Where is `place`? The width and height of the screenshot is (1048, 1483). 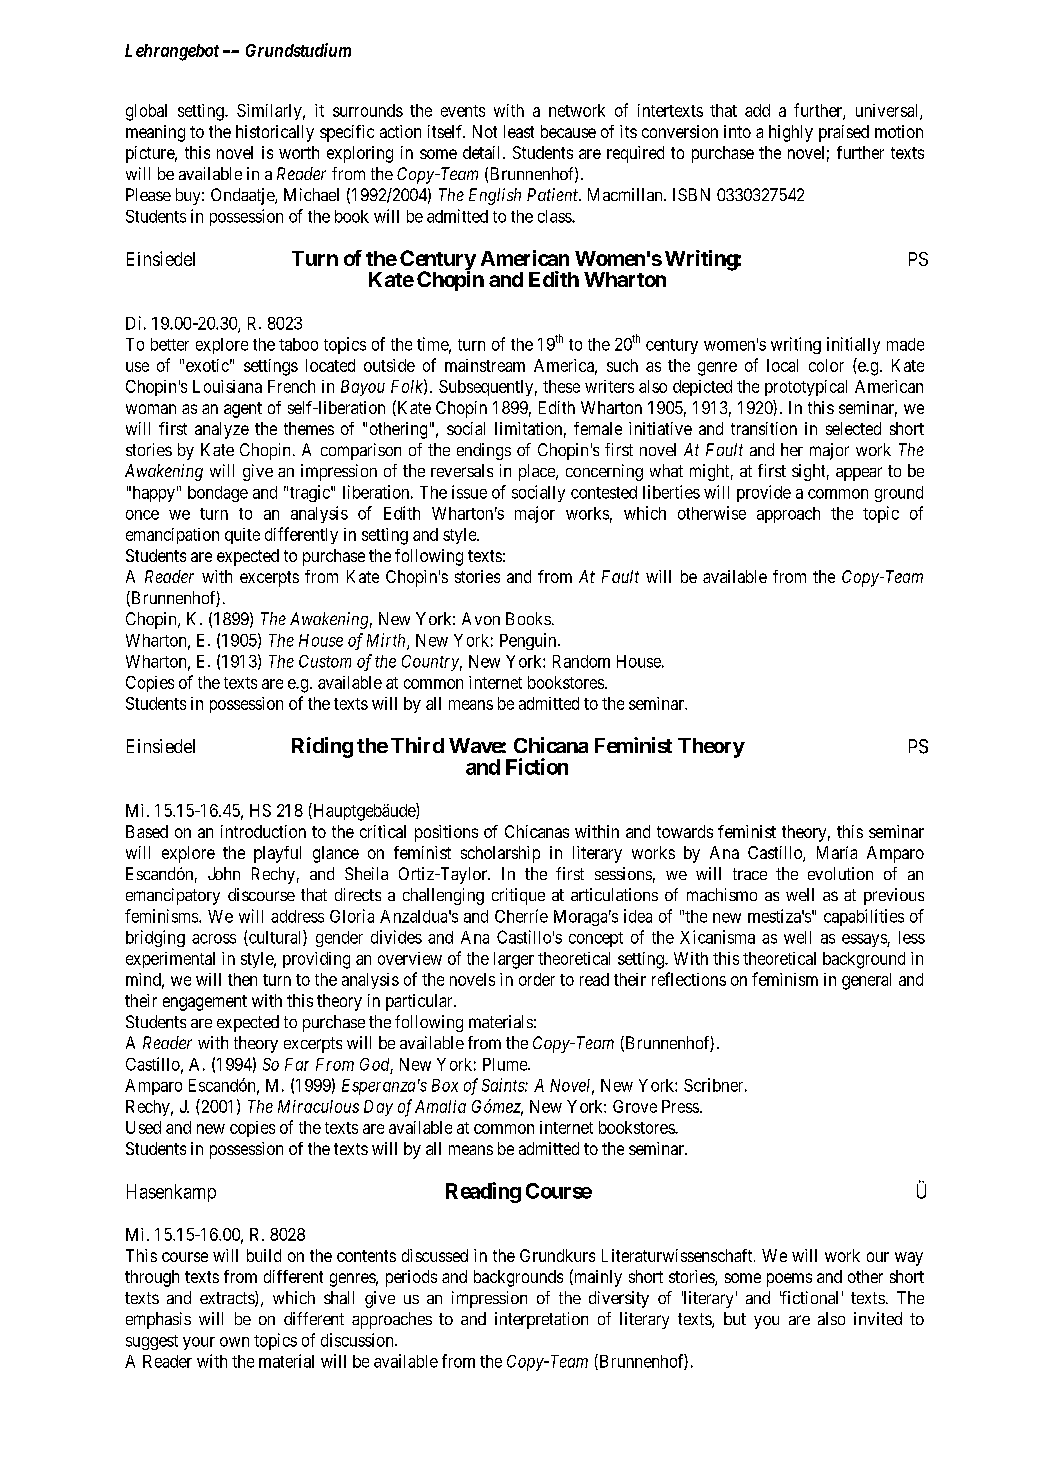
place is located at coordinates (538, 472).
